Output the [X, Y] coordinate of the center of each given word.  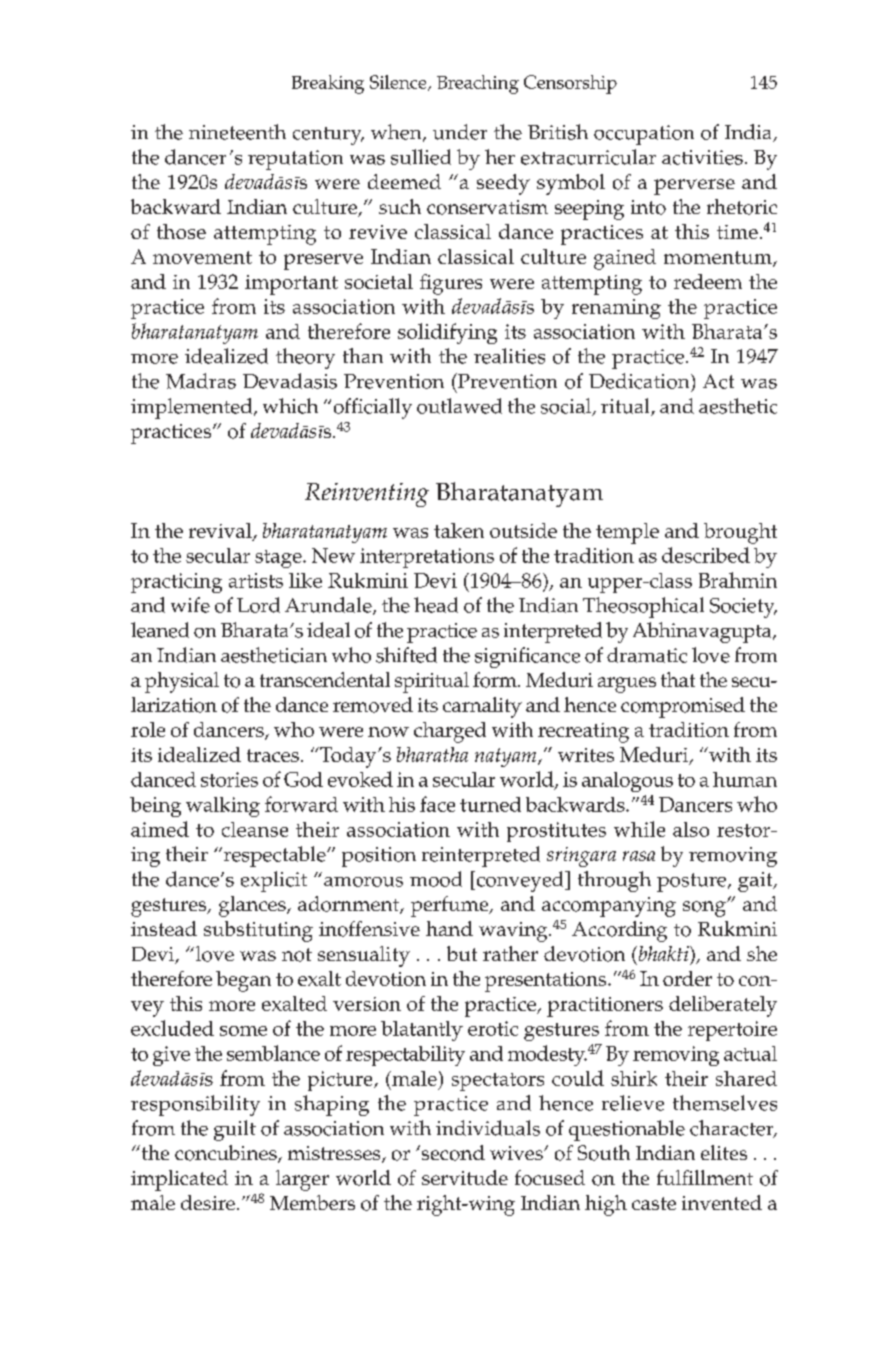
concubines [227, 1154]
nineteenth [237, 132]
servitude [465, 1177]
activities [702, 157]
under [460, 132]
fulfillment [705, 1177]
